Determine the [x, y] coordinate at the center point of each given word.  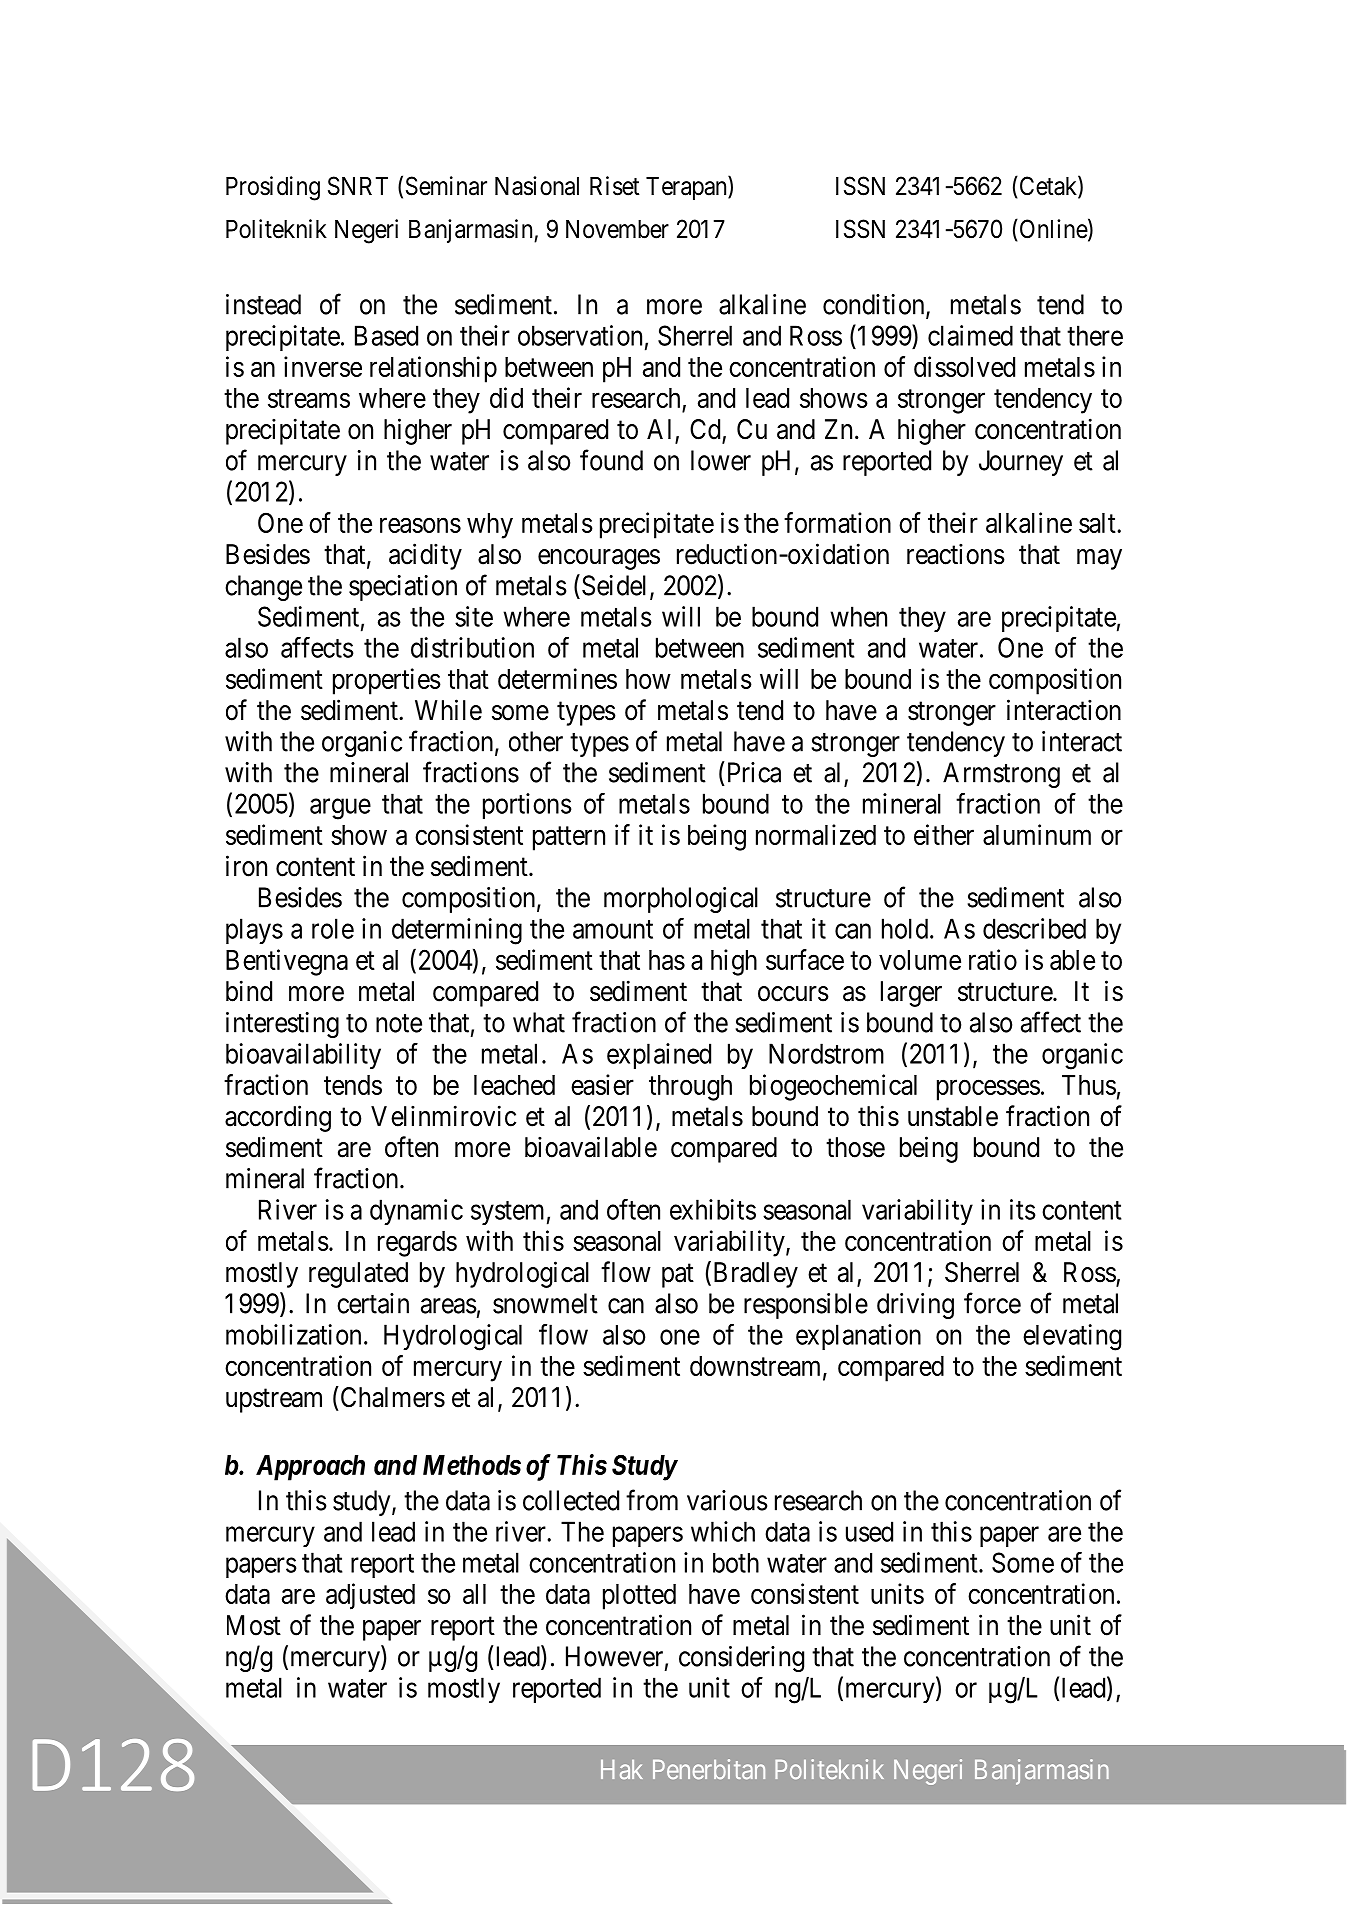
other [536, 741]
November [617, 229]
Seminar [446, 186]
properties [387, 681]
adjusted [370, 1596]
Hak [622, 1769]
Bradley [754, 1274]
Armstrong [1001, 775]
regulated [358, 1275]
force [992, 1303]
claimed [970, 335]
